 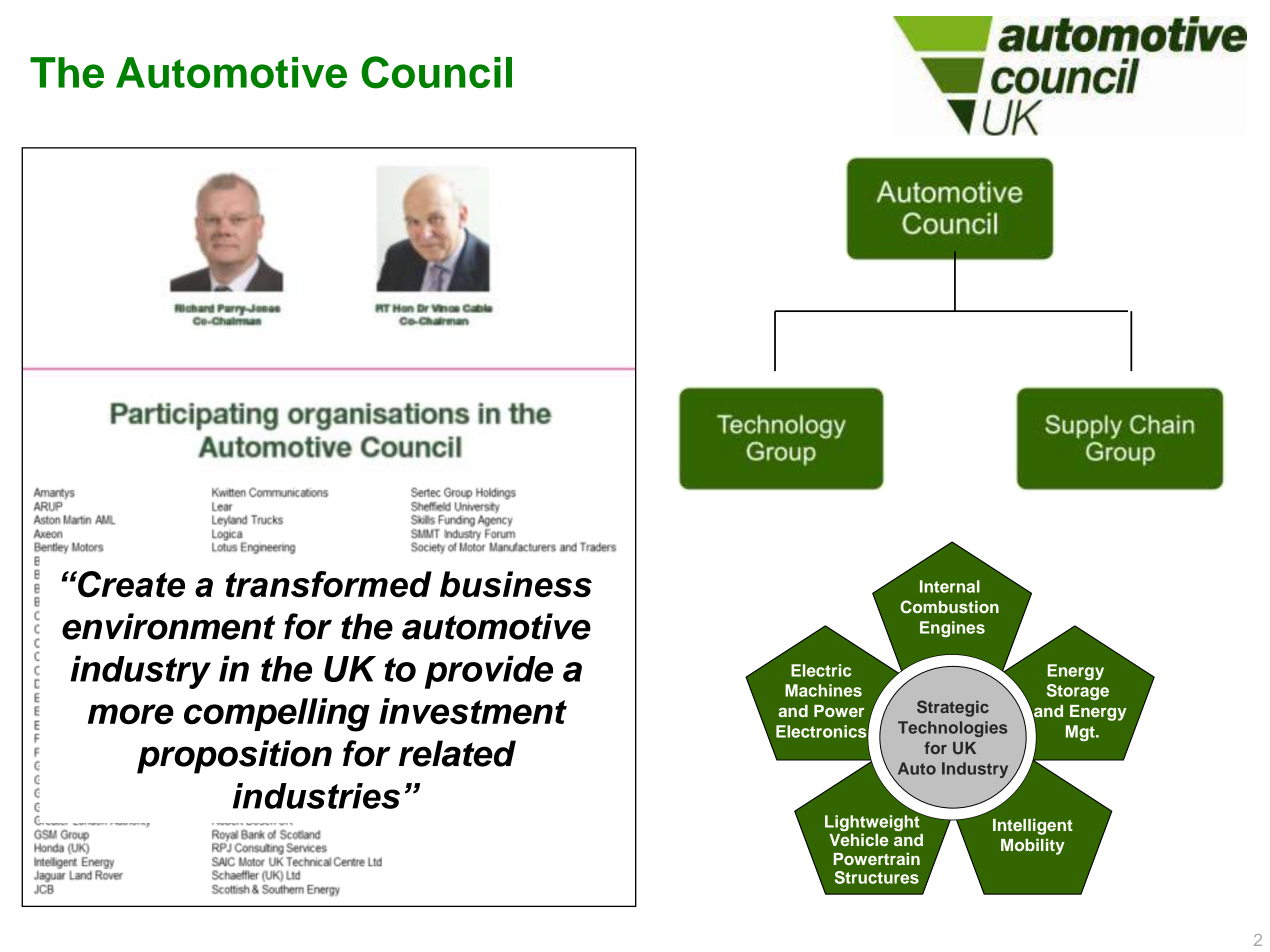 What do you see at coordinates (473, 711) in the page?
I see `investment` at bounding box center [473, 711].
